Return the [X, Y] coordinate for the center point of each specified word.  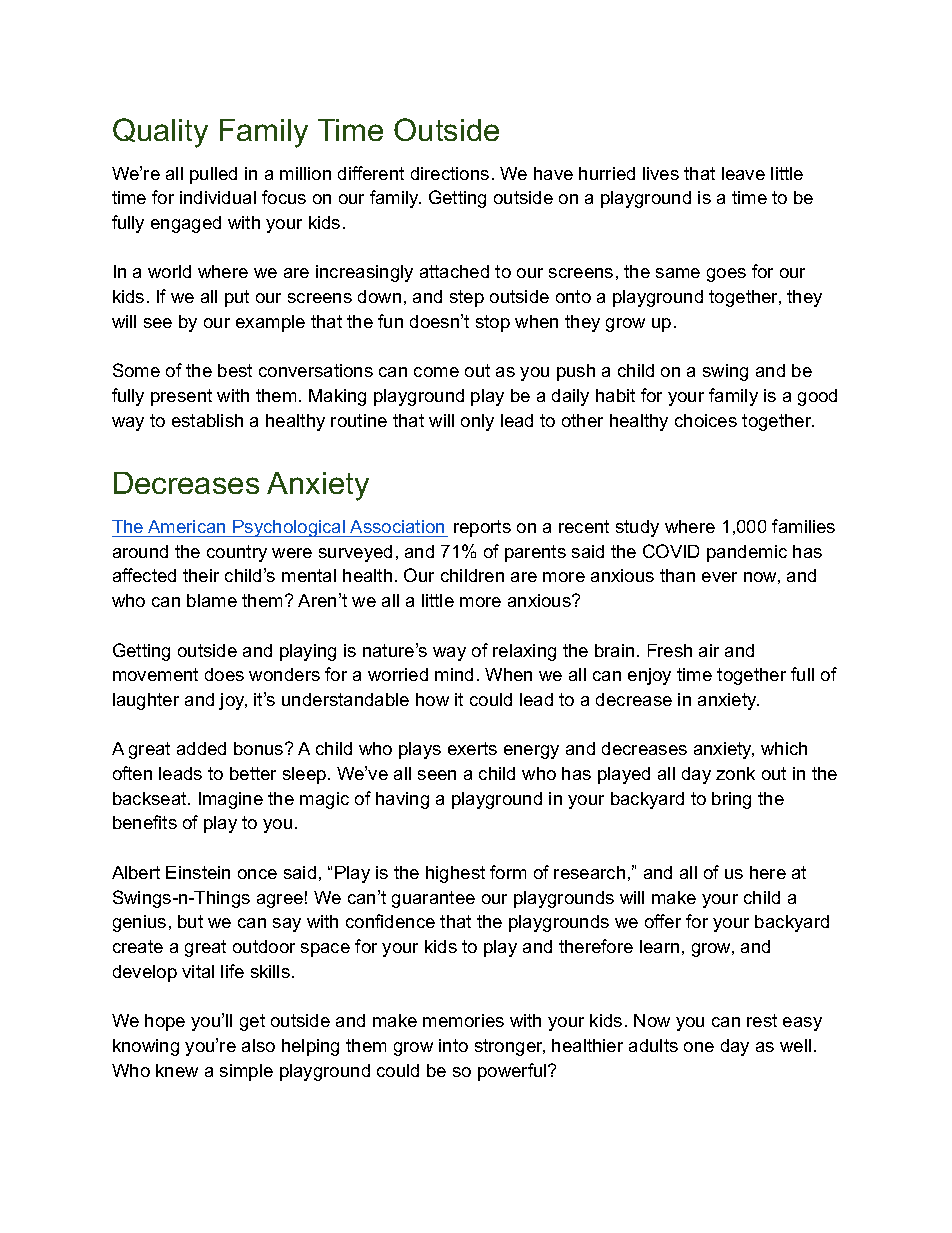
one [699, 1047]
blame [212, 600]
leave [743, 173]
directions [450, 173]
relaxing [524, 652]
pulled [213, 175]
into [453, 1045]
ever [719, 577]
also [258, 1045]
